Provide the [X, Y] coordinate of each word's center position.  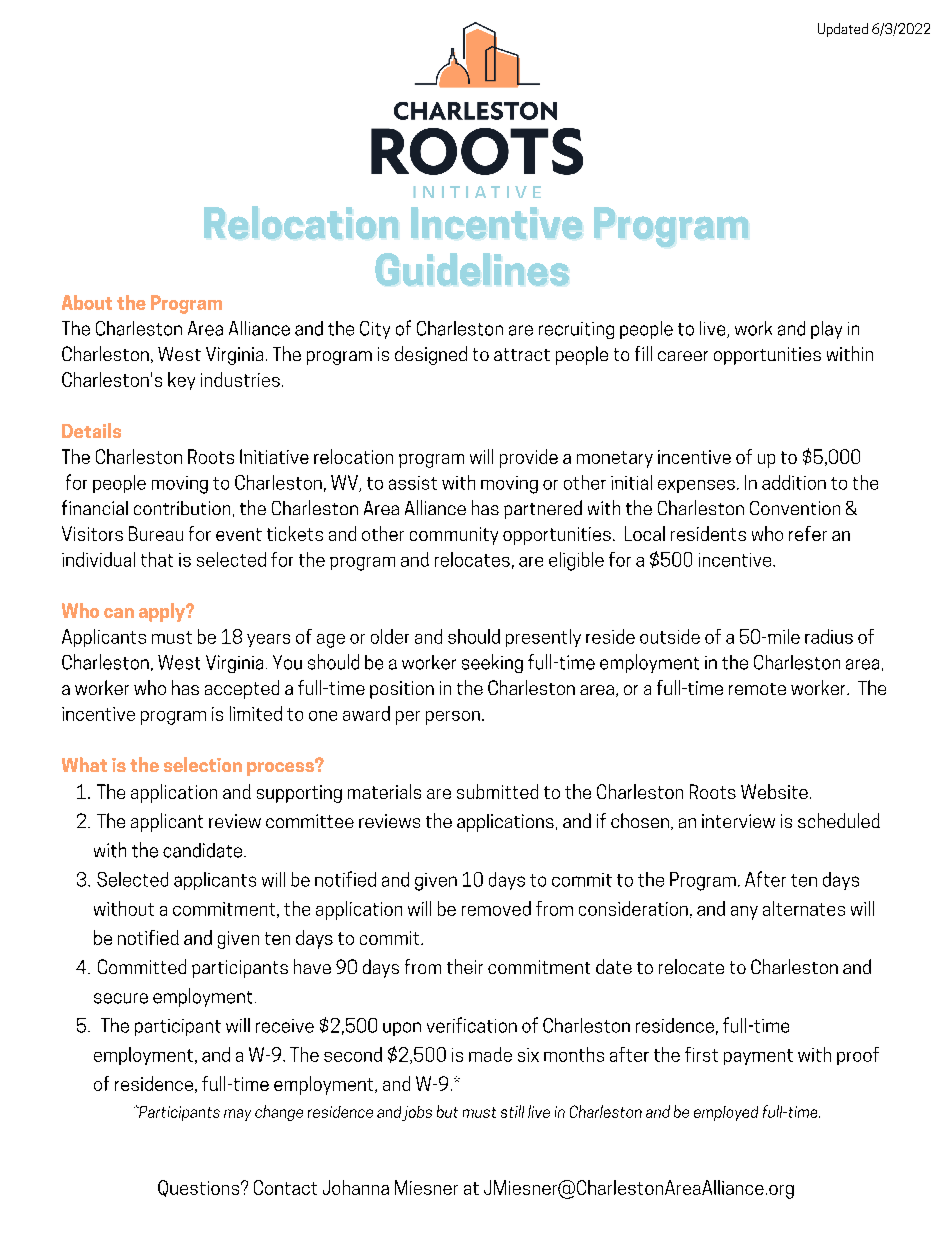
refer [808, 533]
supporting [299, 794]
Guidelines [472, 269]
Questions [200, 1188]
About [87, 302]
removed [496, 908]
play [826, 330]
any [744, 913]
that [157, 559]
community [454, 536]
